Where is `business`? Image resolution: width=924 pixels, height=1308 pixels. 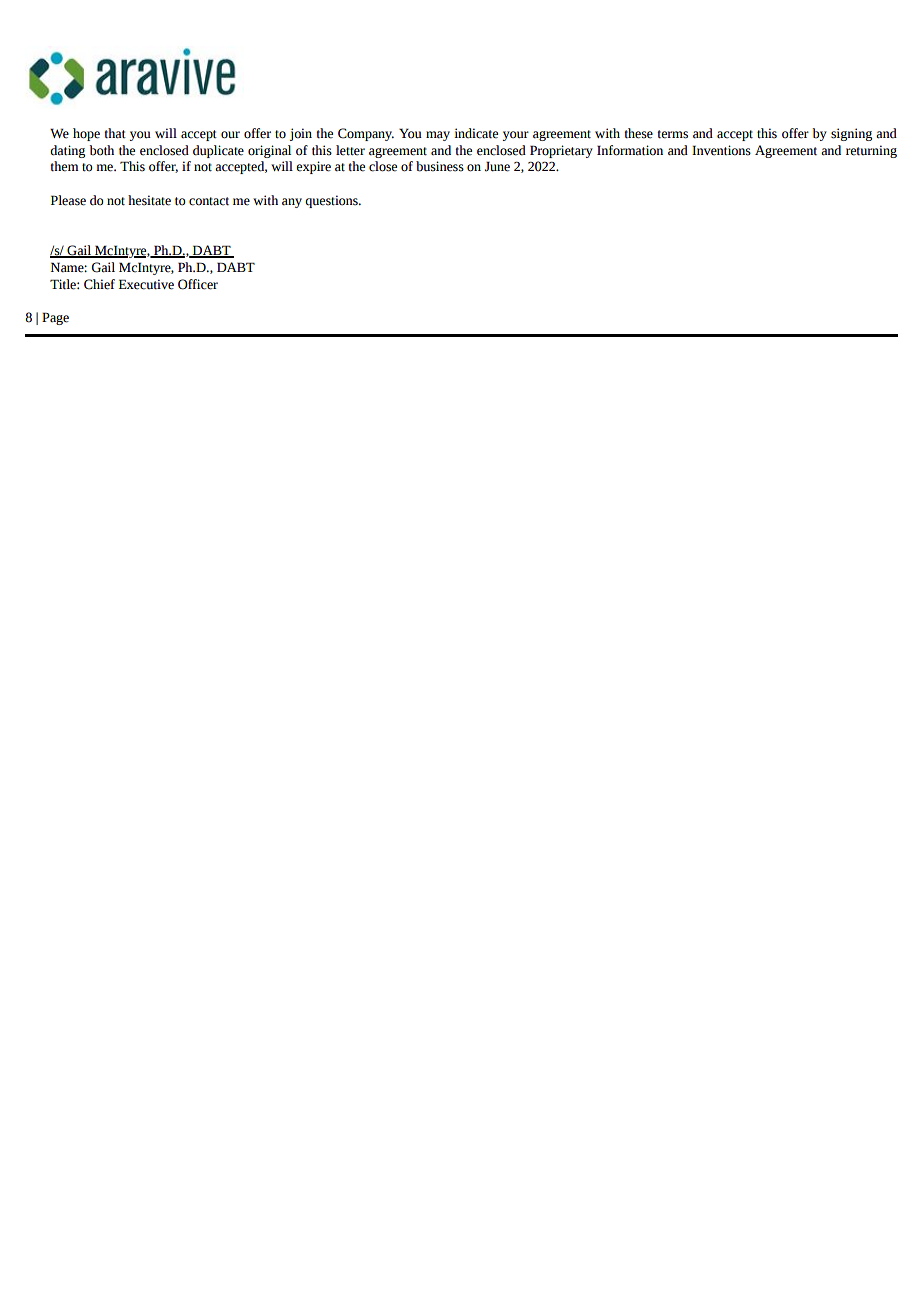 business is located at coordinates (440, 166).
